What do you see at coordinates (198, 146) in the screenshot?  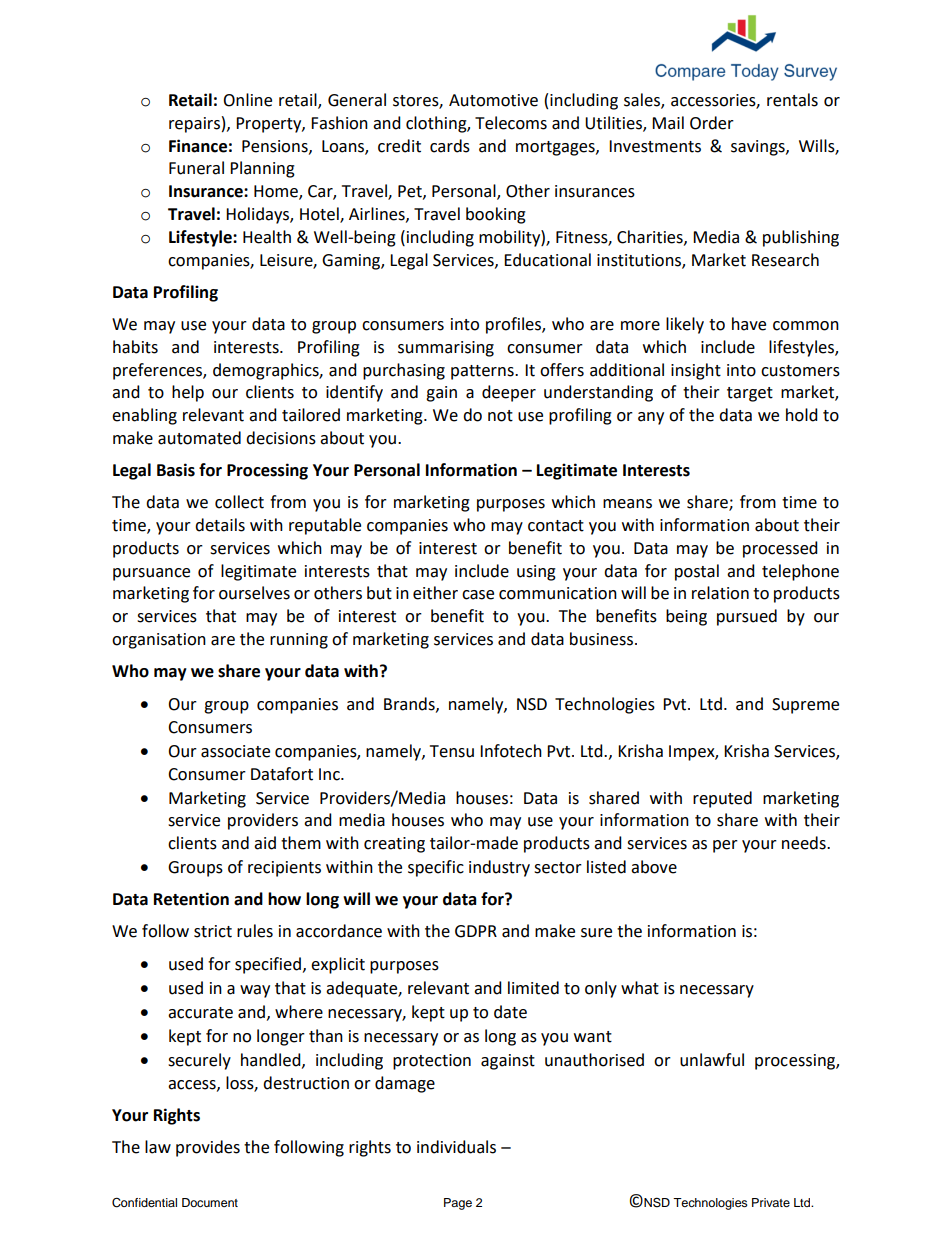 I see `Finance` at bounding box center [198, 146].
